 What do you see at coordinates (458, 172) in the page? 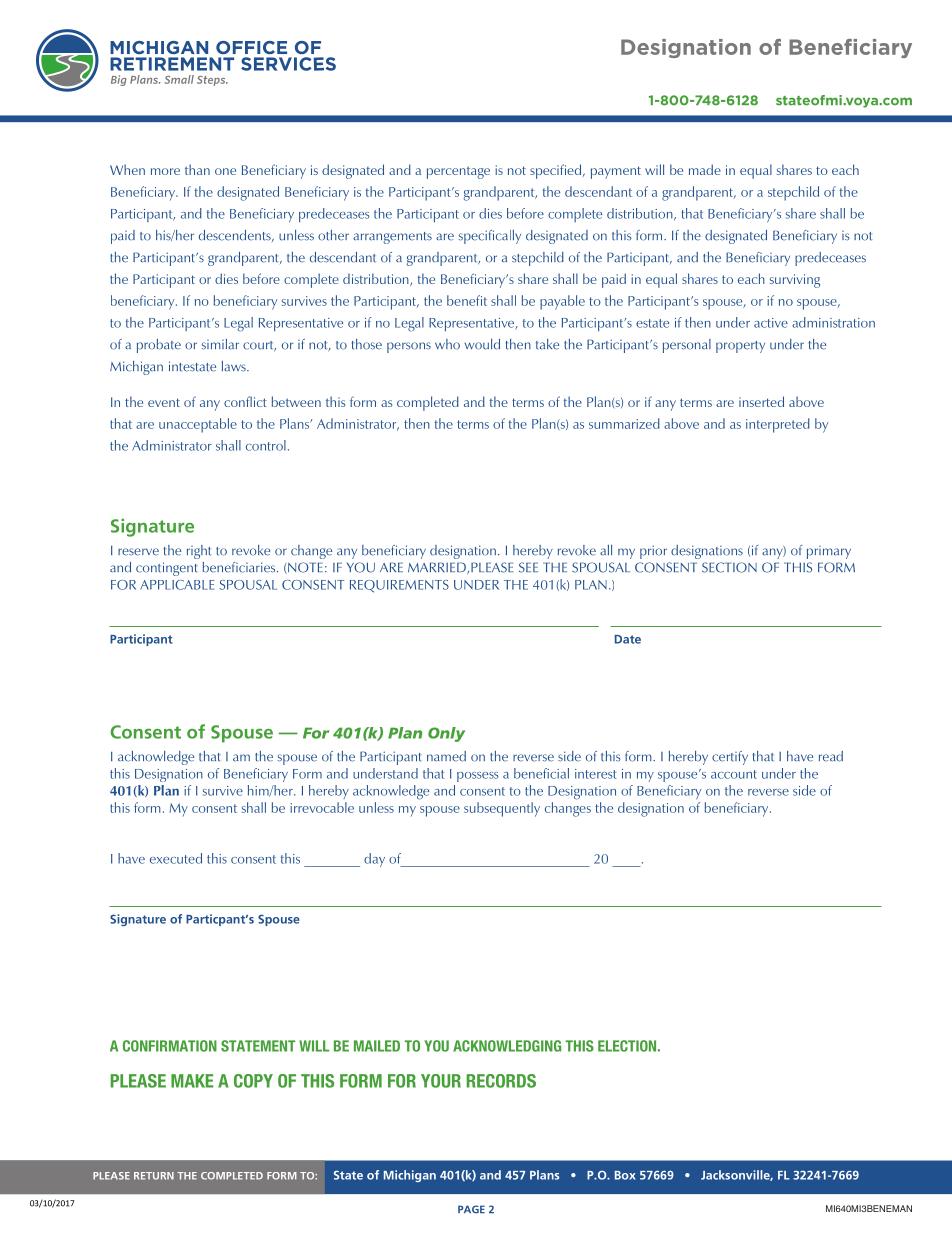
I see `percentage` at bounding box center [458, 172].
